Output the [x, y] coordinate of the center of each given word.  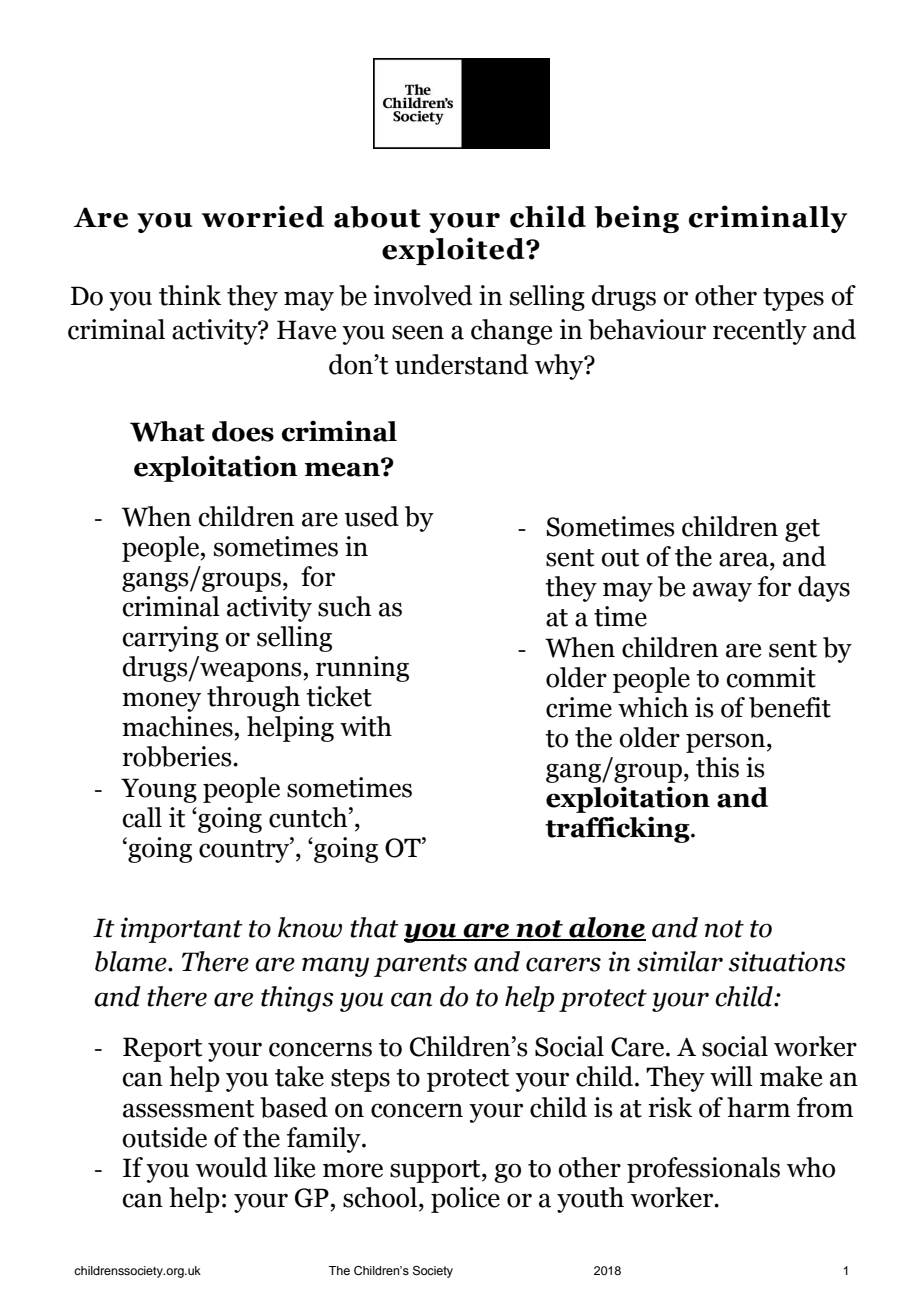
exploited [454, 251]
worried [263, 216]
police [465, 1200]
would [231, 1167]
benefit [790, 707]
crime [579, 707]
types [793, 299]
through [253, 699]
